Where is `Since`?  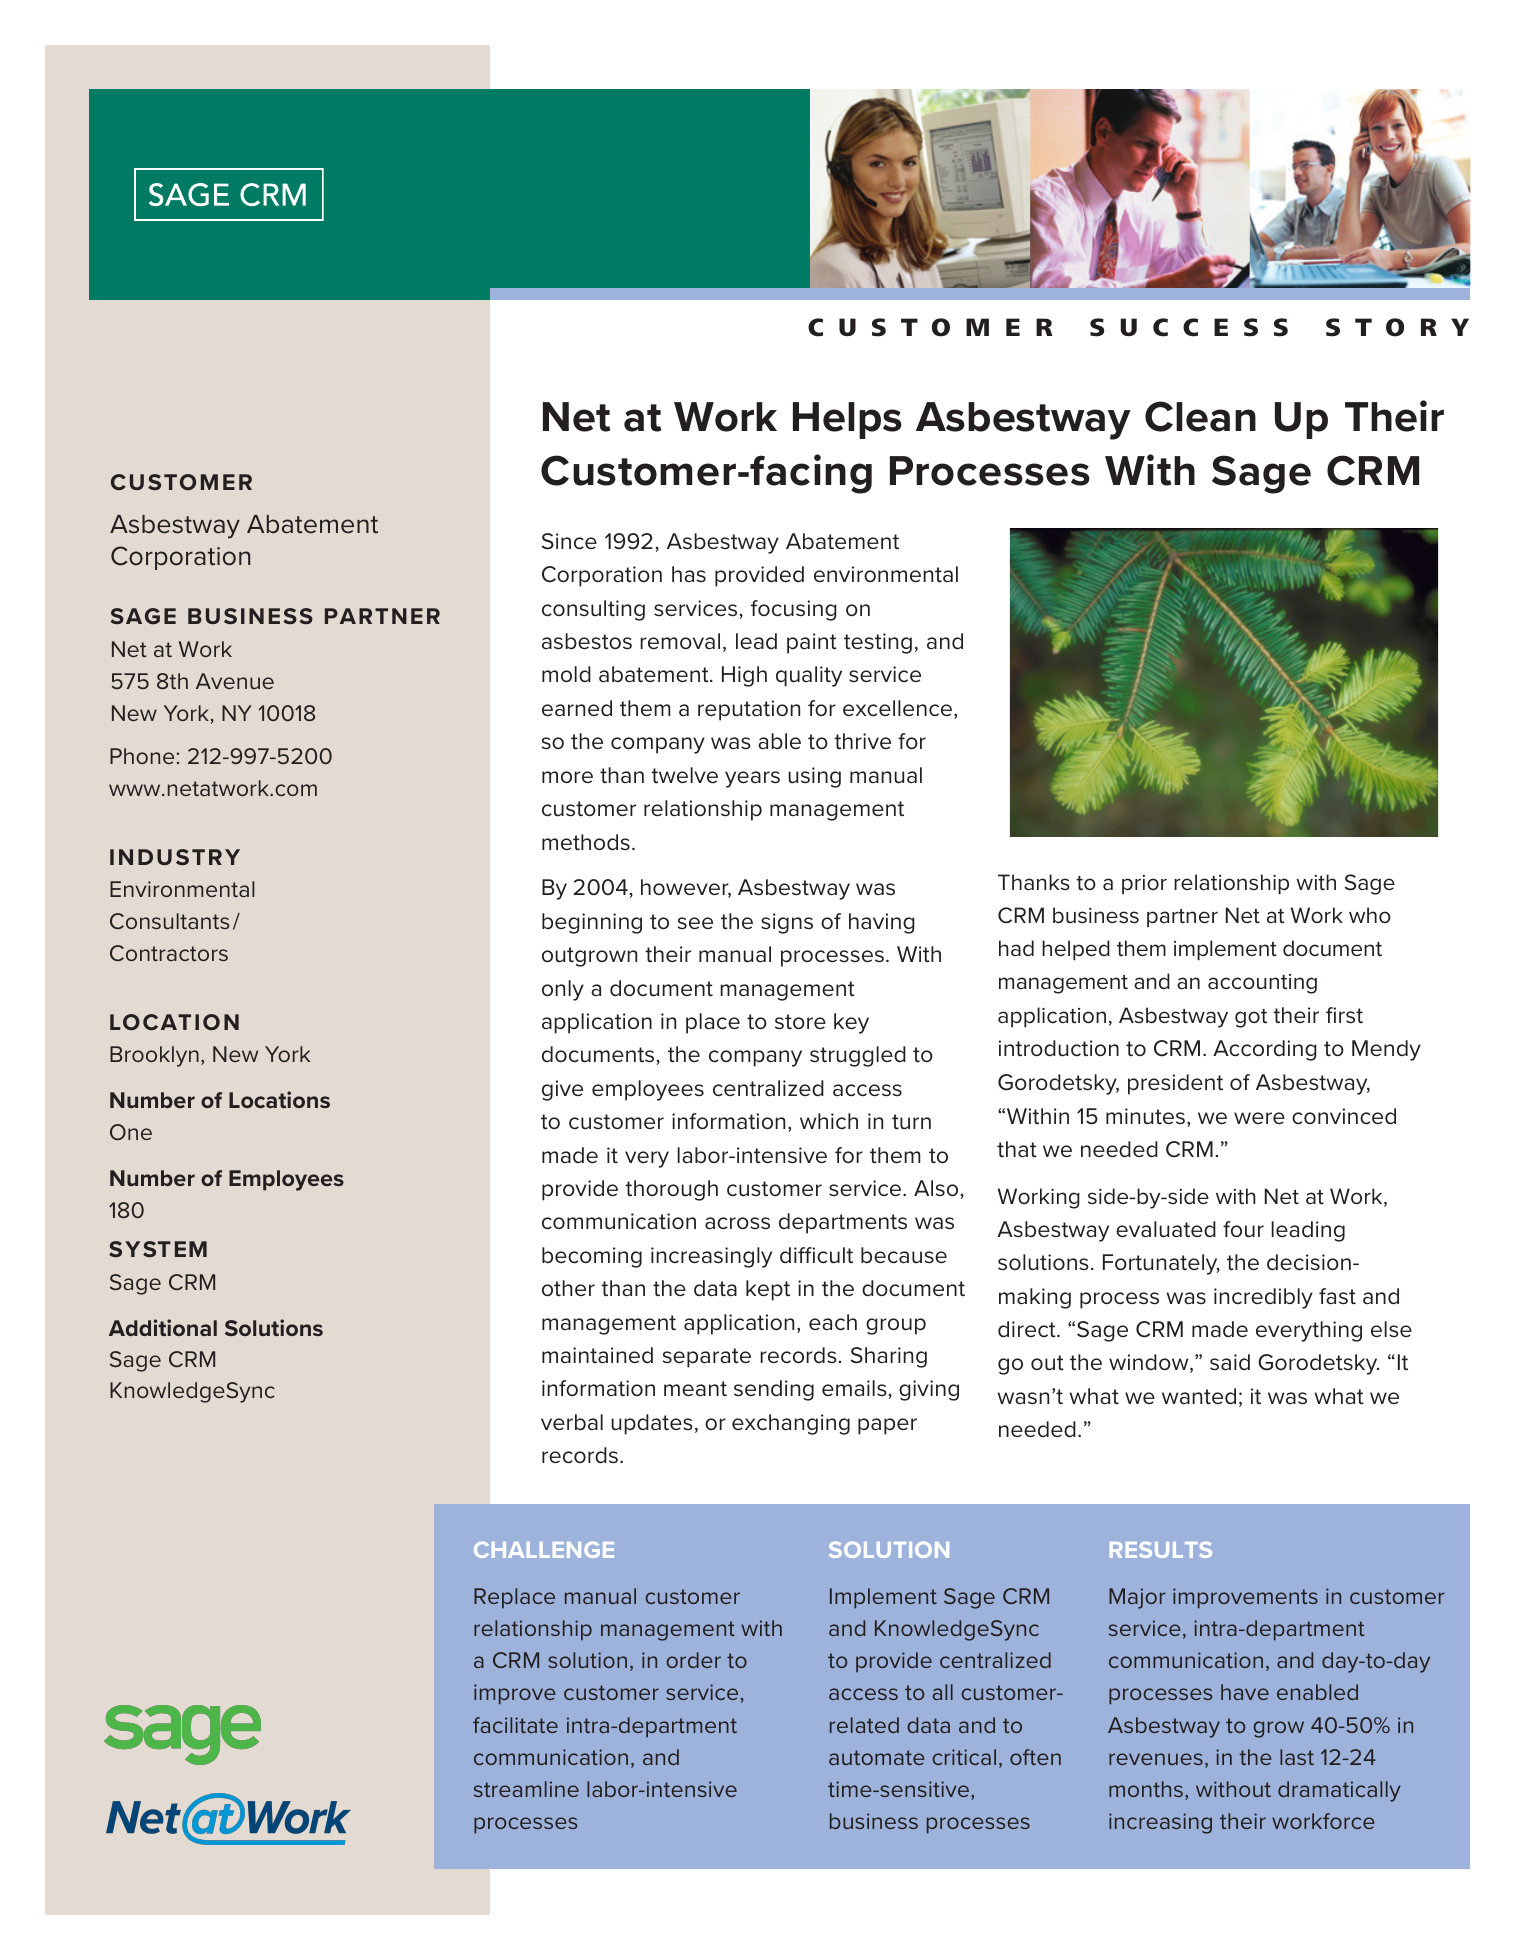 Since is located at coordinates (569, 541).
